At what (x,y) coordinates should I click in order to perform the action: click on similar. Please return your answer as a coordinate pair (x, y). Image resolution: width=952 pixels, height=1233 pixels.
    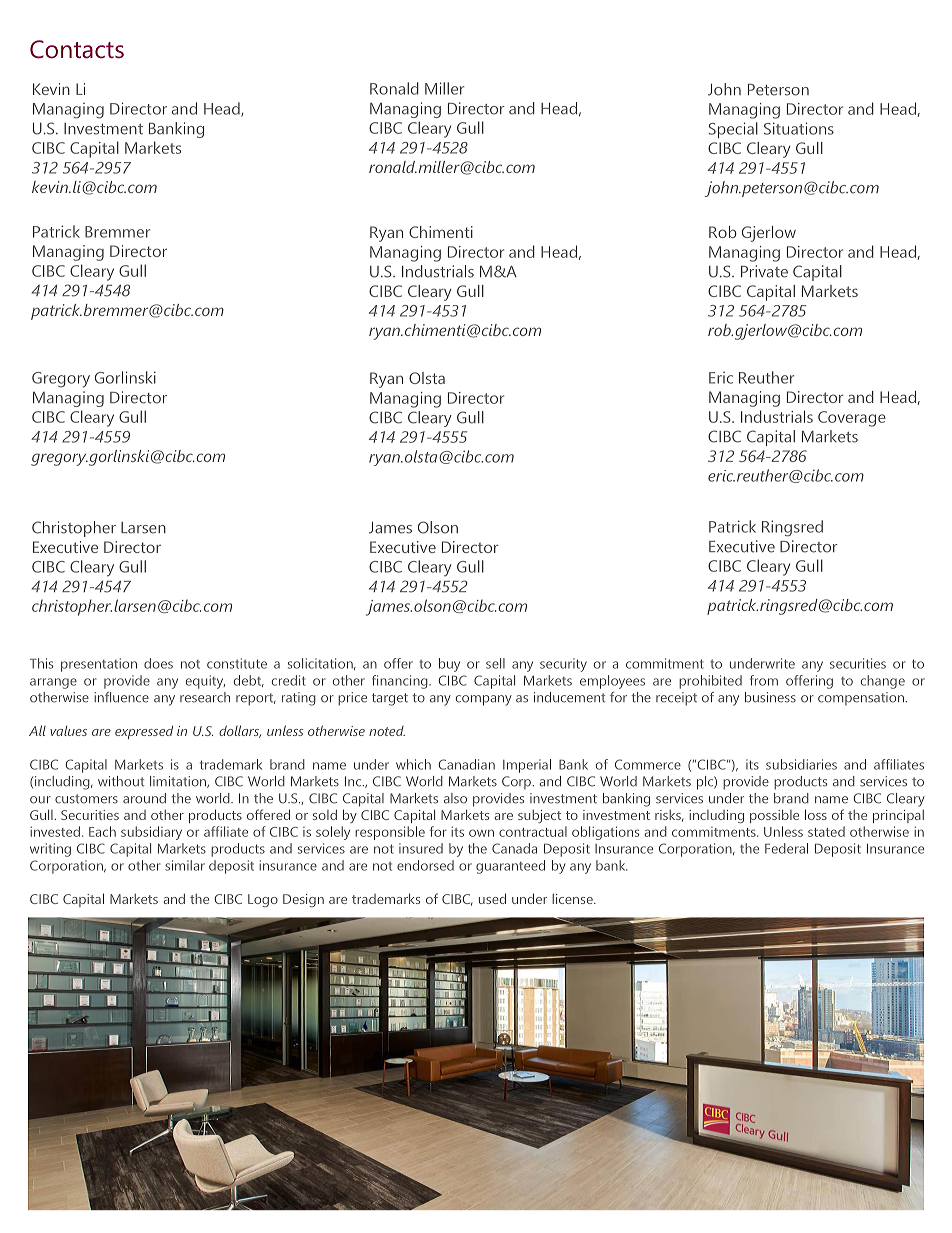
    Looking at the image, I should click on (185, 865).
